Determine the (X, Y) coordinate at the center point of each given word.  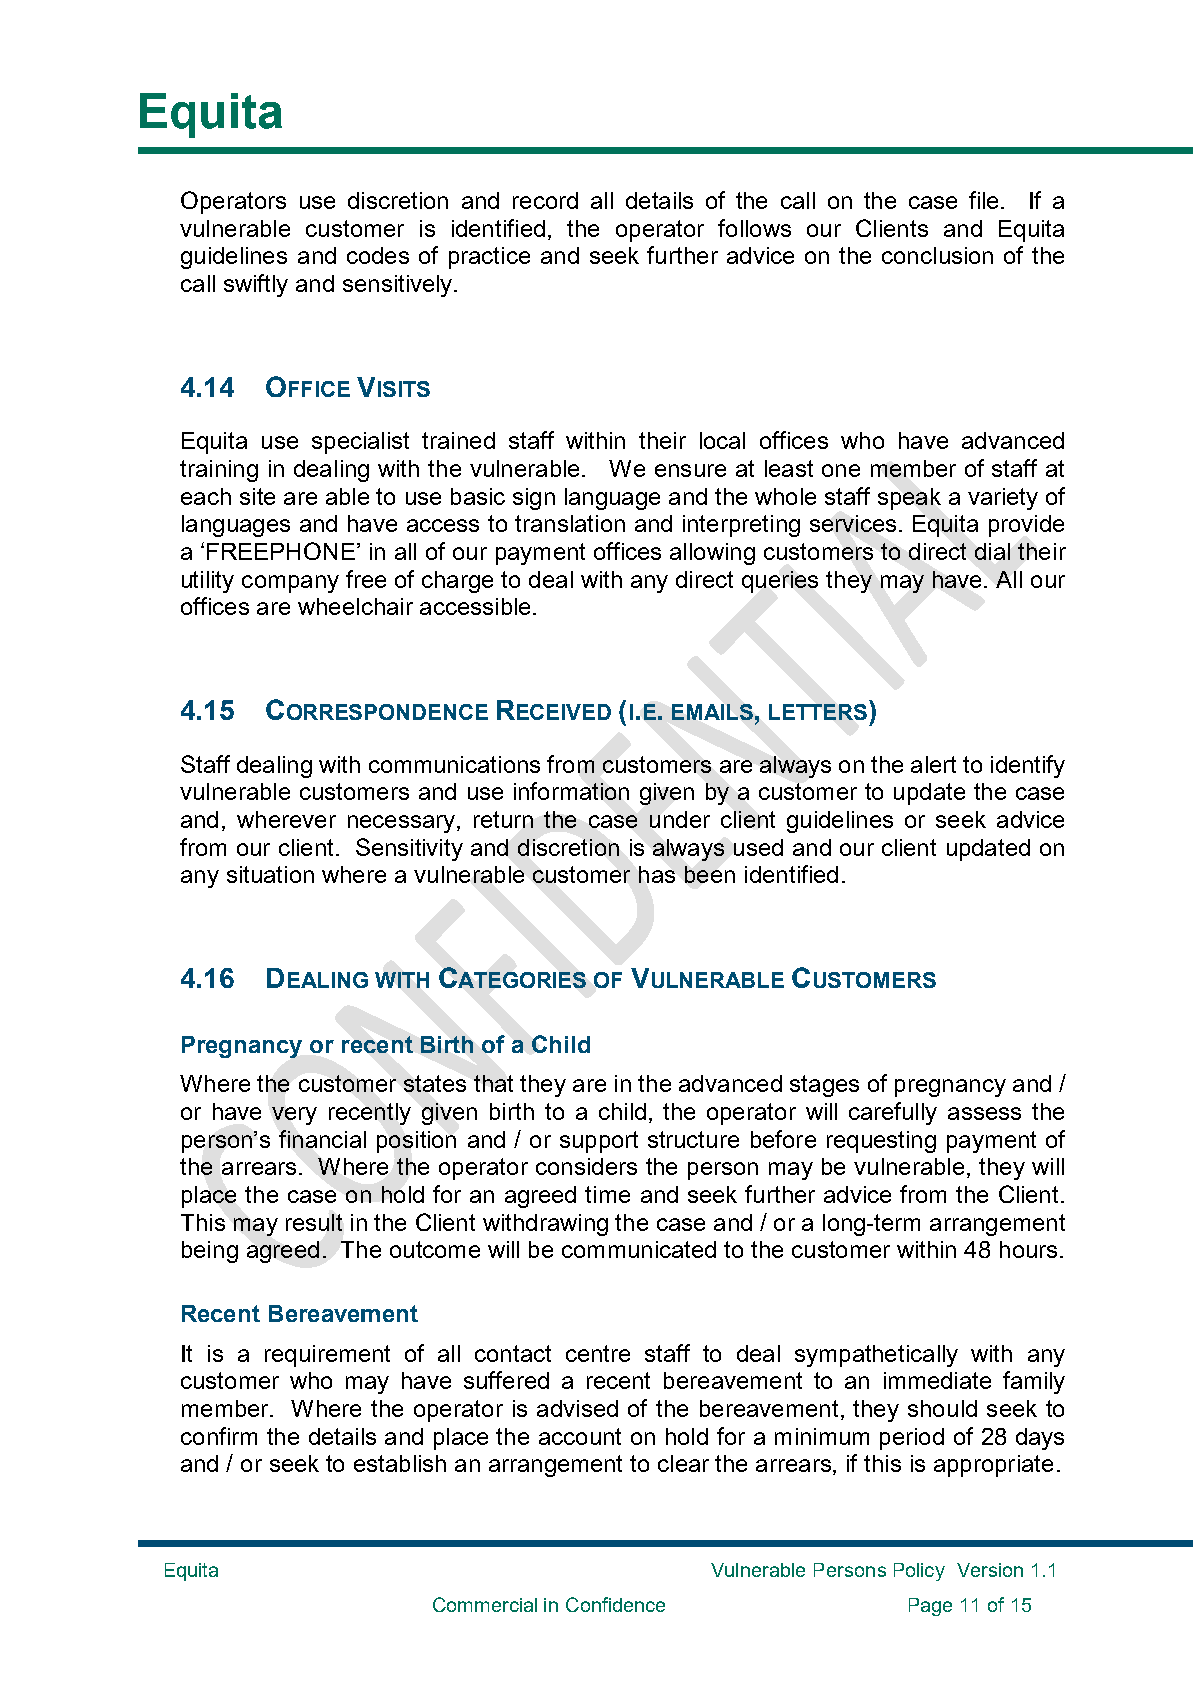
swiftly (256, 285)
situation (270, 874)
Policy (919, 1572)
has (657, 874)
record (545, 200)
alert (933, 764)
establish (400, 1463)
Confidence (615, 1604)
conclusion (937, 255)
